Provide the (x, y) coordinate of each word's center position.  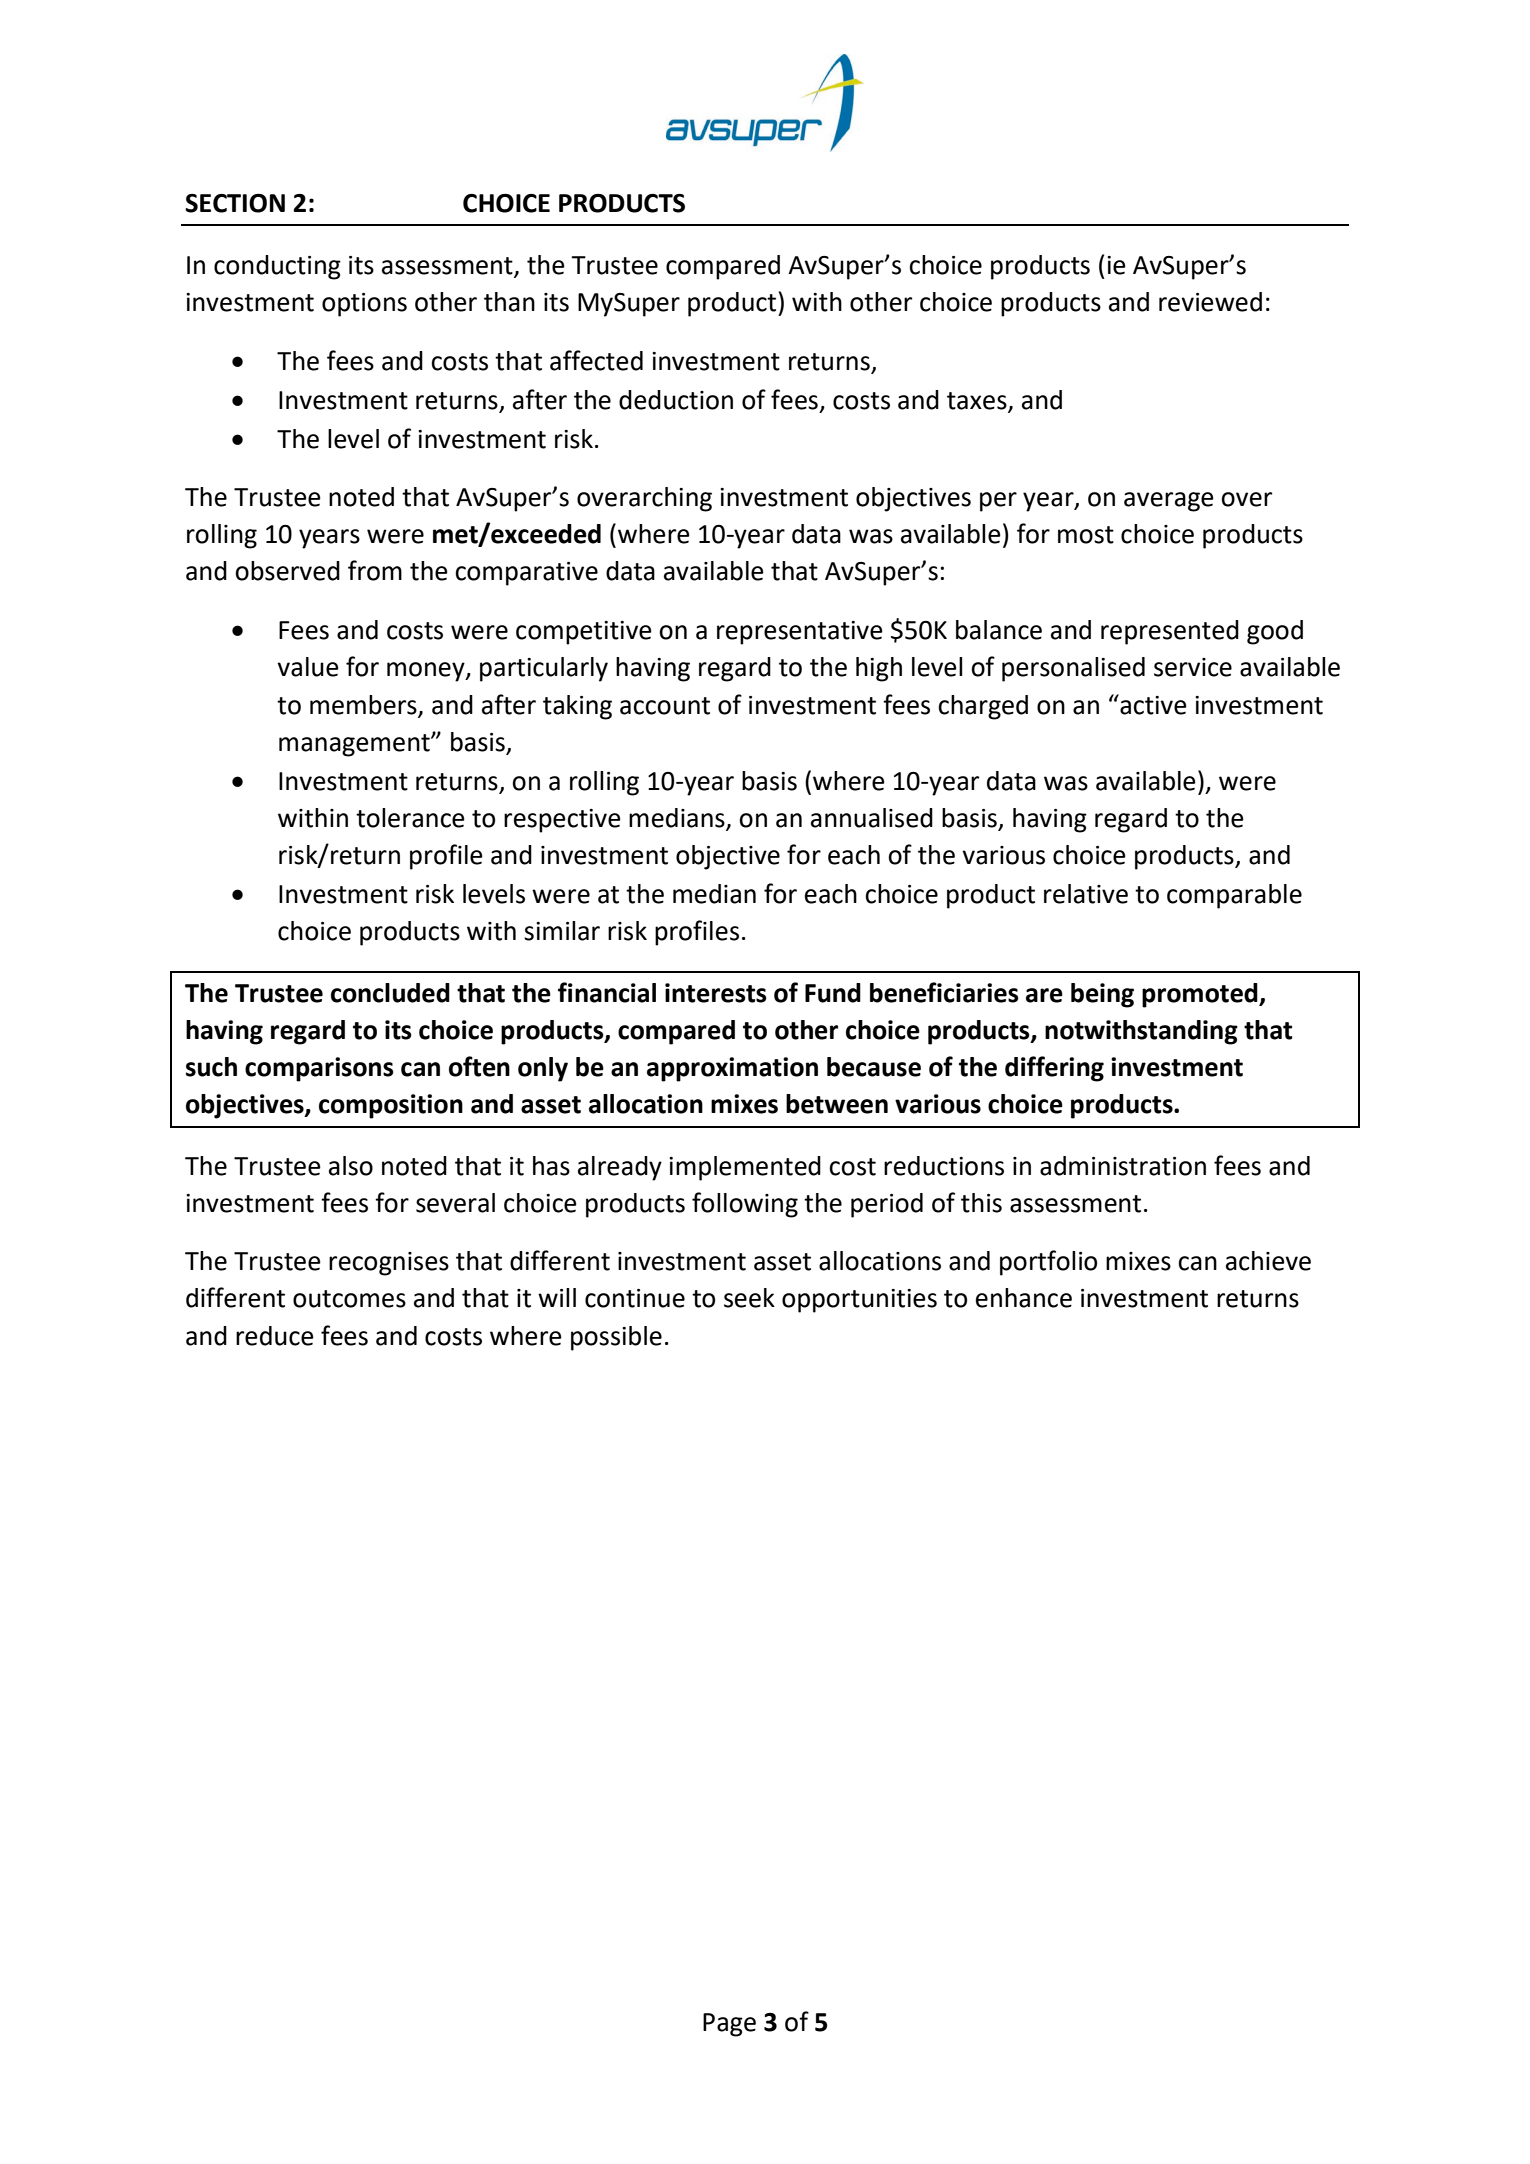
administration (1123, 1166)
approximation (732, 1069)
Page (729, 2025)
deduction (676, 400)
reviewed (1210, 302)
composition (391, 1106)
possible (616, 1338)
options (364, 305)
